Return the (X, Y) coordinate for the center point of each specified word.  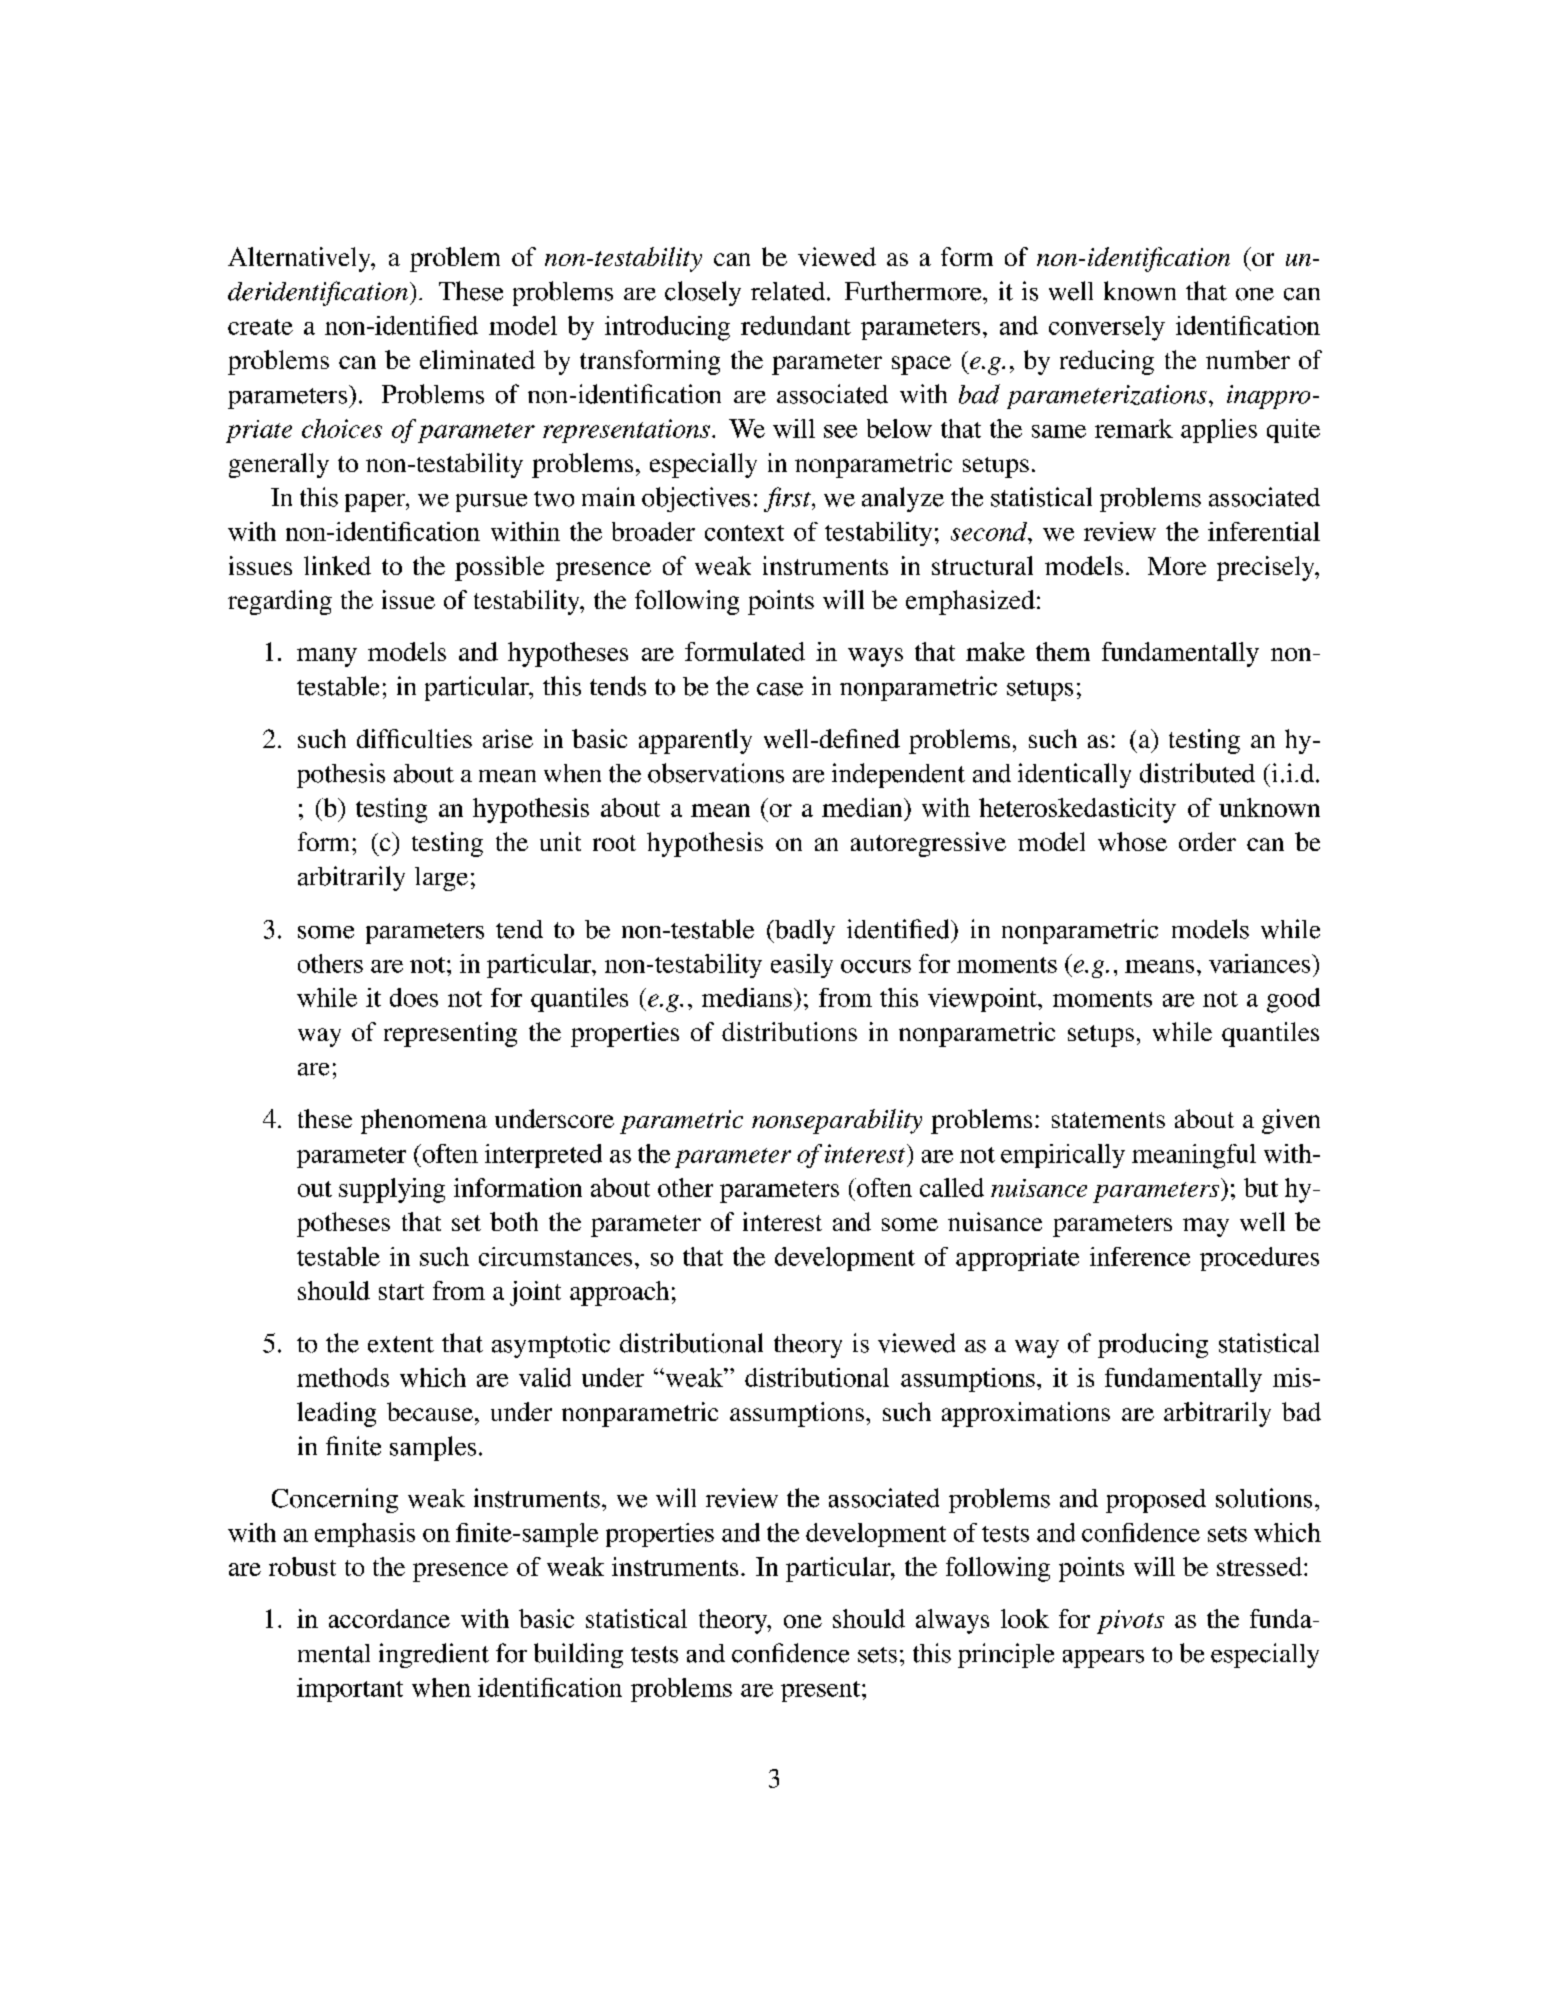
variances (1261, 963)
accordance (389, 1618)
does (414, 997)
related (788, 291)
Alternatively (300, 259)
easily (802, 966)
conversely (1107, 328)
